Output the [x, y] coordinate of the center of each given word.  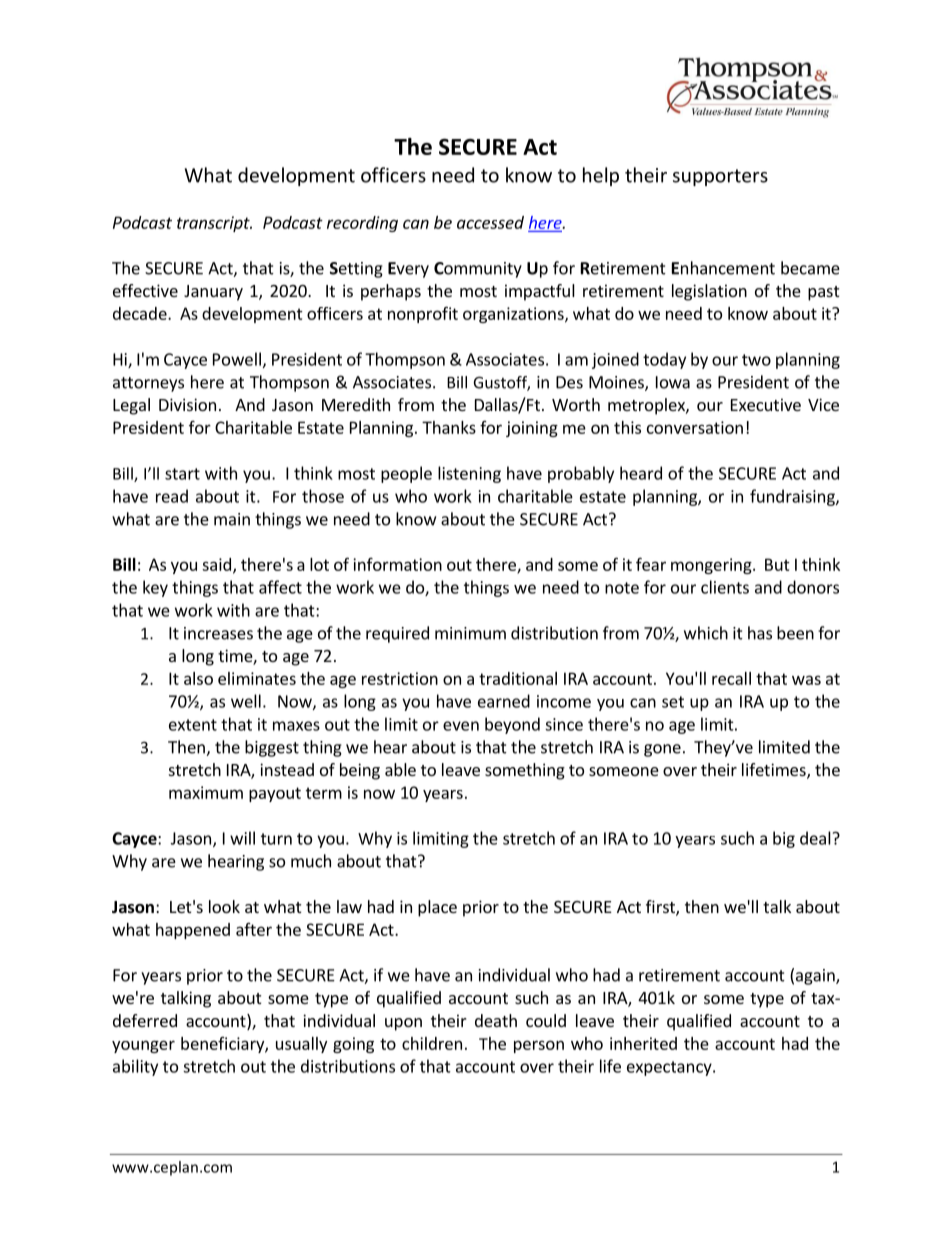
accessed [490, 222]
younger [143, 1046]
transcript [214, 224]
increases [218, 633]
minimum [470, 633]
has [760, 633]
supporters [720, 177]
